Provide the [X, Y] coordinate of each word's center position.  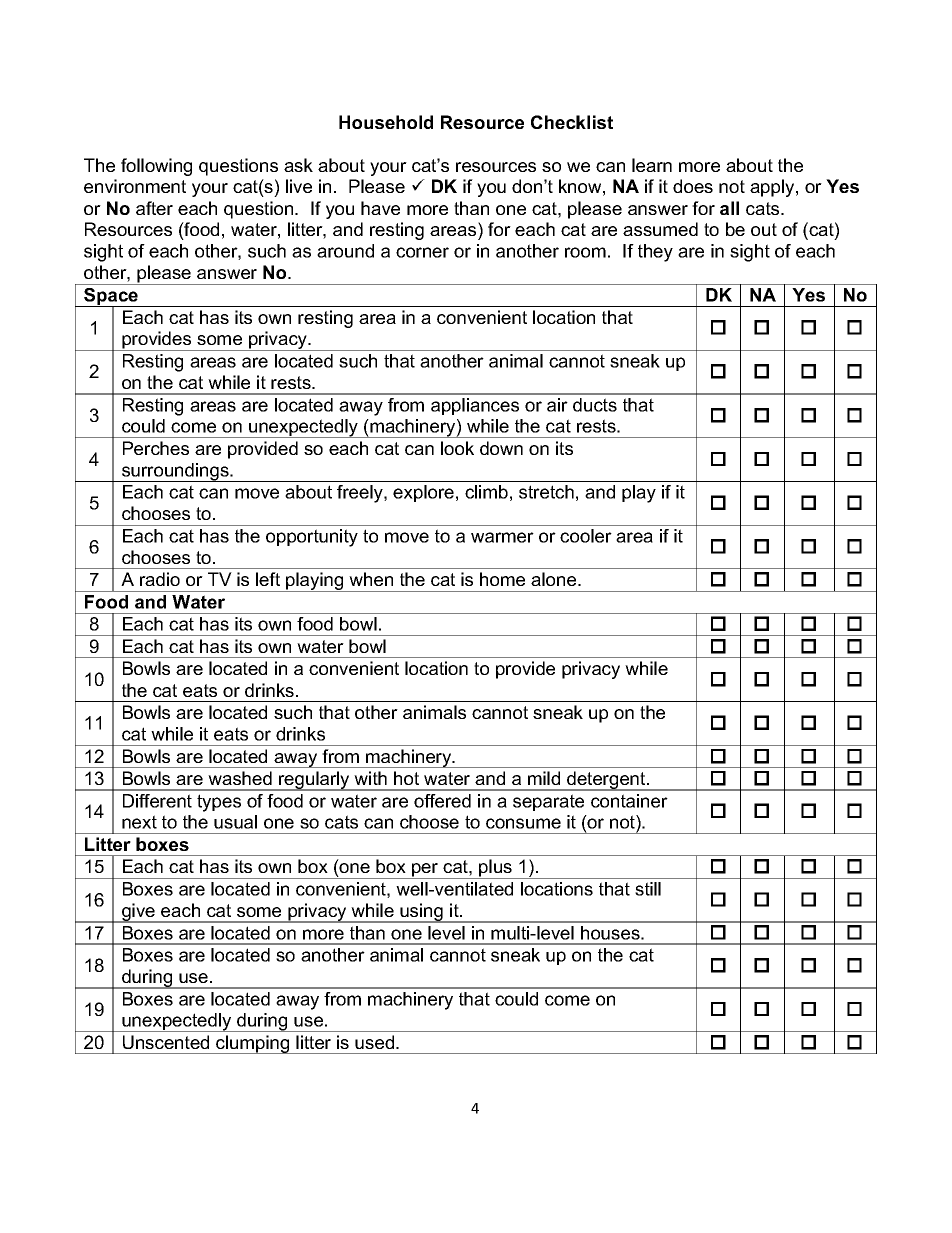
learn [652, 165]
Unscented [166, 1042]
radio [160, 579]
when [371, 579]
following [156, 167]
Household [386, 122]
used [376, 1042]
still [648, 889]
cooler [586, 536]
